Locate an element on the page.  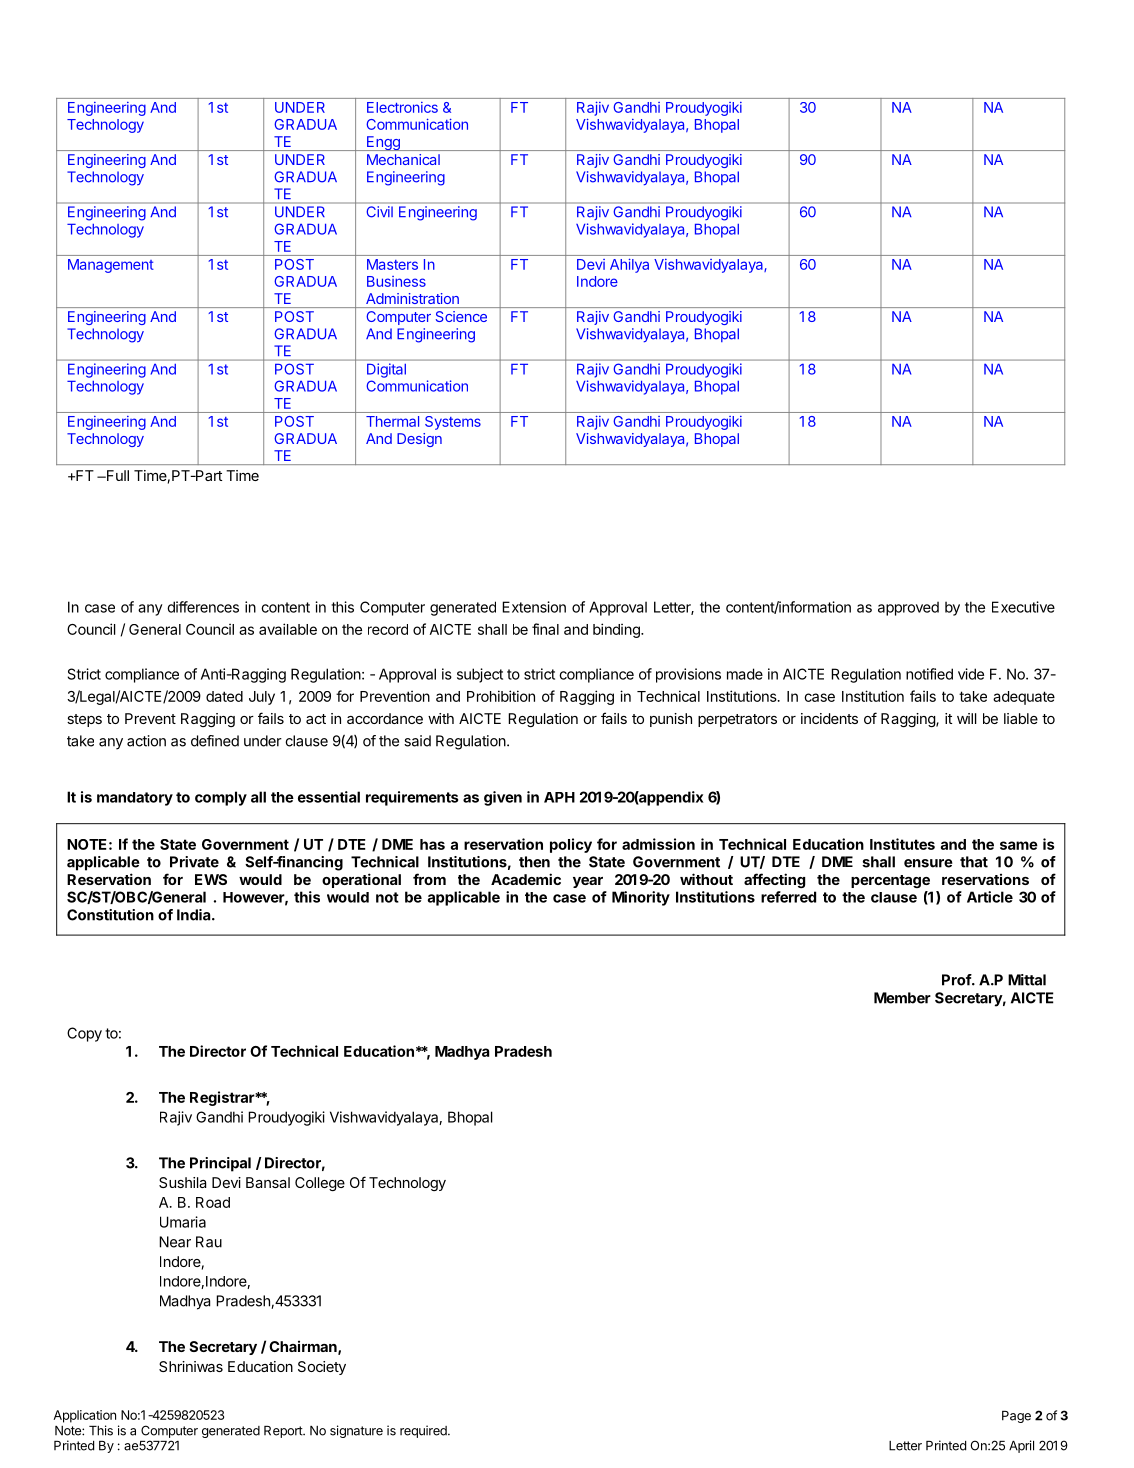
Institutes is located at coordinates (902, 844).
